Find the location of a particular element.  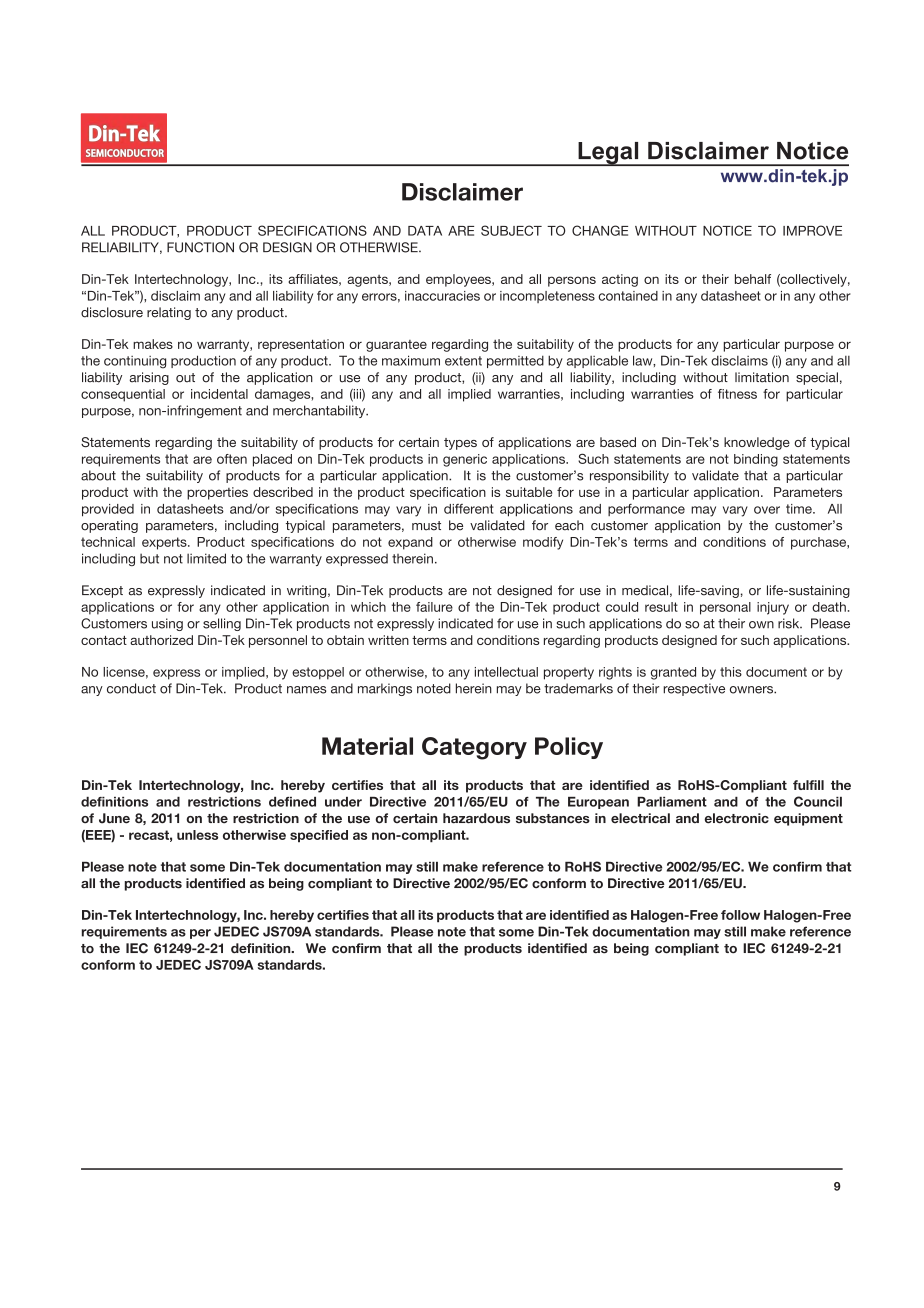

SUBJECT is located at coordinates (511, 230).
